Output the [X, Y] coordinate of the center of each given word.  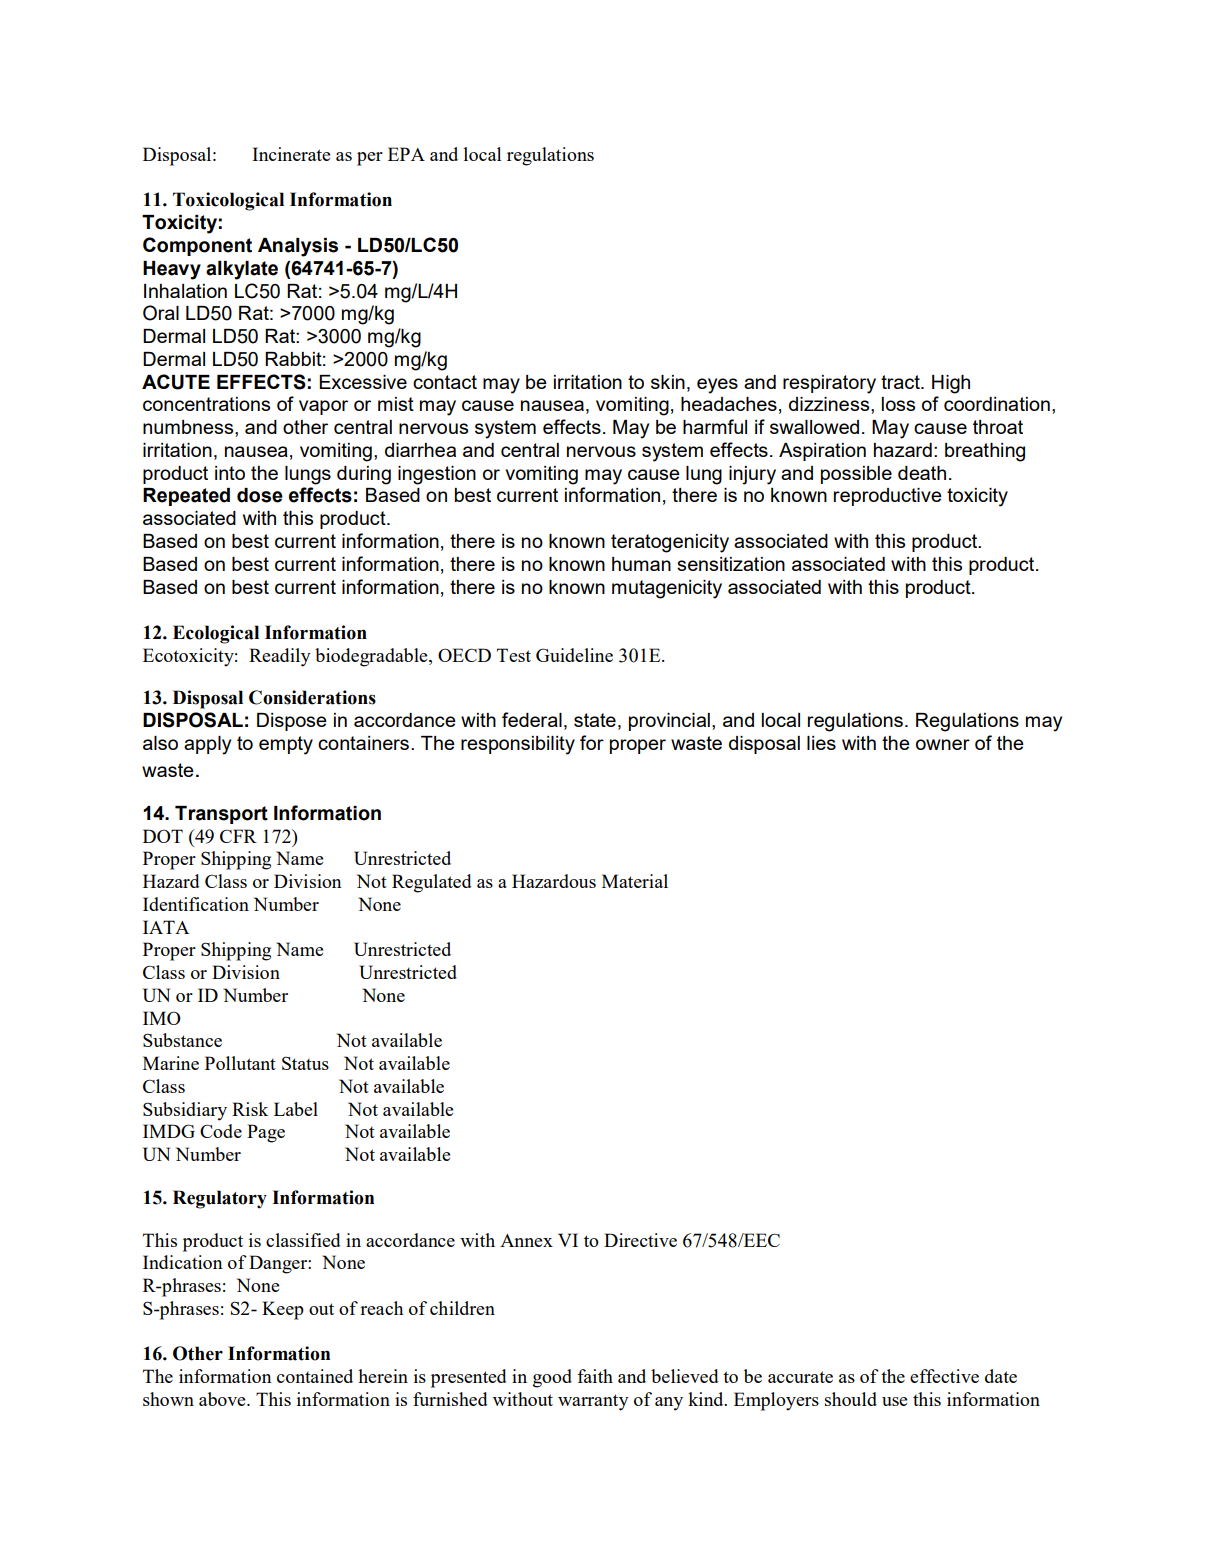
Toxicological [228, 201]
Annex [526, 1240]
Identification [196, 904]
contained [315, 1376]
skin [668, 382]
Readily [280, 657]
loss [898, 404]
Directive [640, 1240]
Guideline [574, 655]
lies [821, 743]
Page [266, 1133]
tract [901, 382]
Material [635, 881]
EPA [406, 154]
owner [943, 744]
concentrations [206, 404]
